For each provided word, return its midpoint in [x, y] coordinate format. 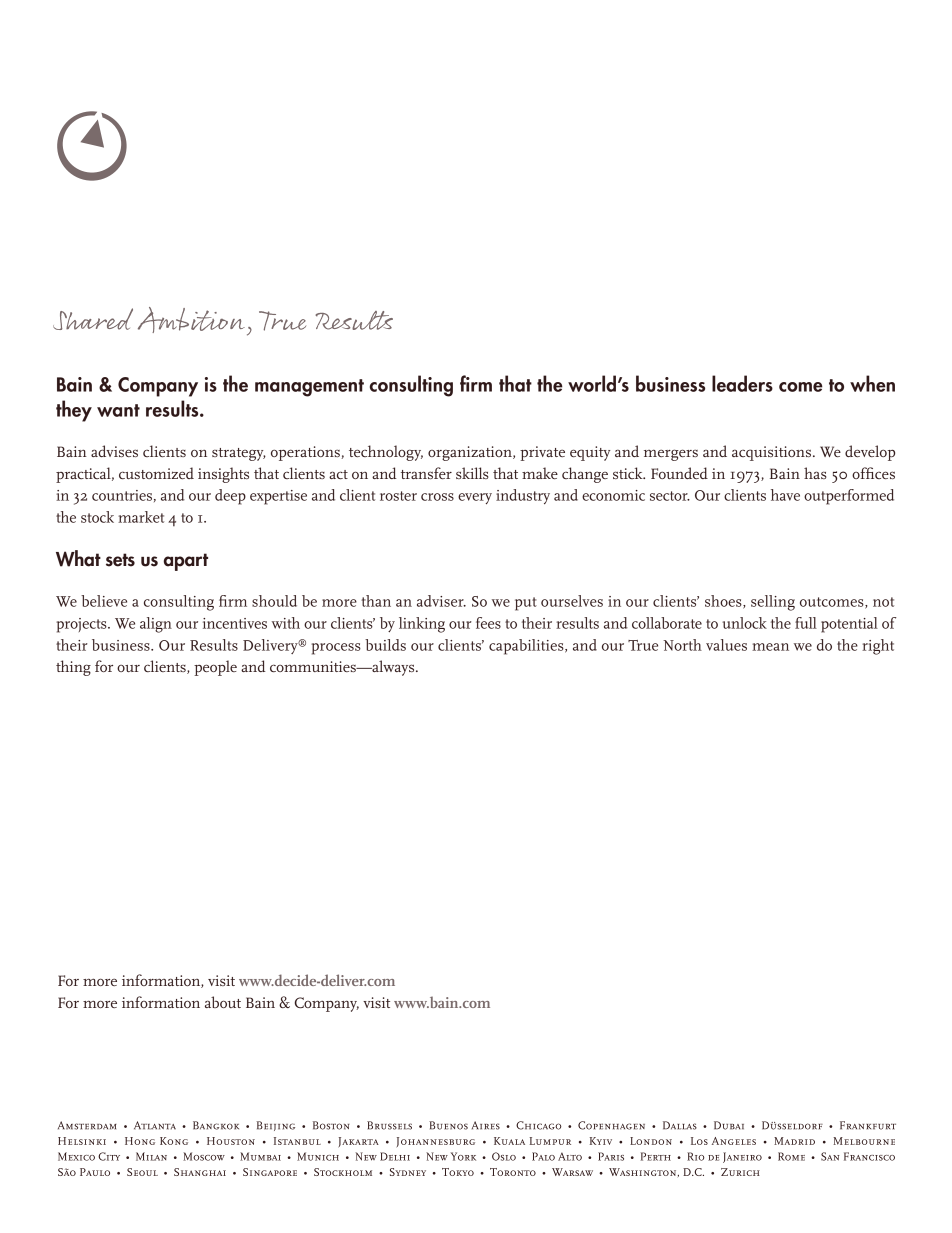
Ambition [191, 320]
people [215, 668]
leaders [742, 383]
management [309, 388]
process [336, 649]
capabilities [527, 647]
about [223, 1002]
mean [770, 647]
